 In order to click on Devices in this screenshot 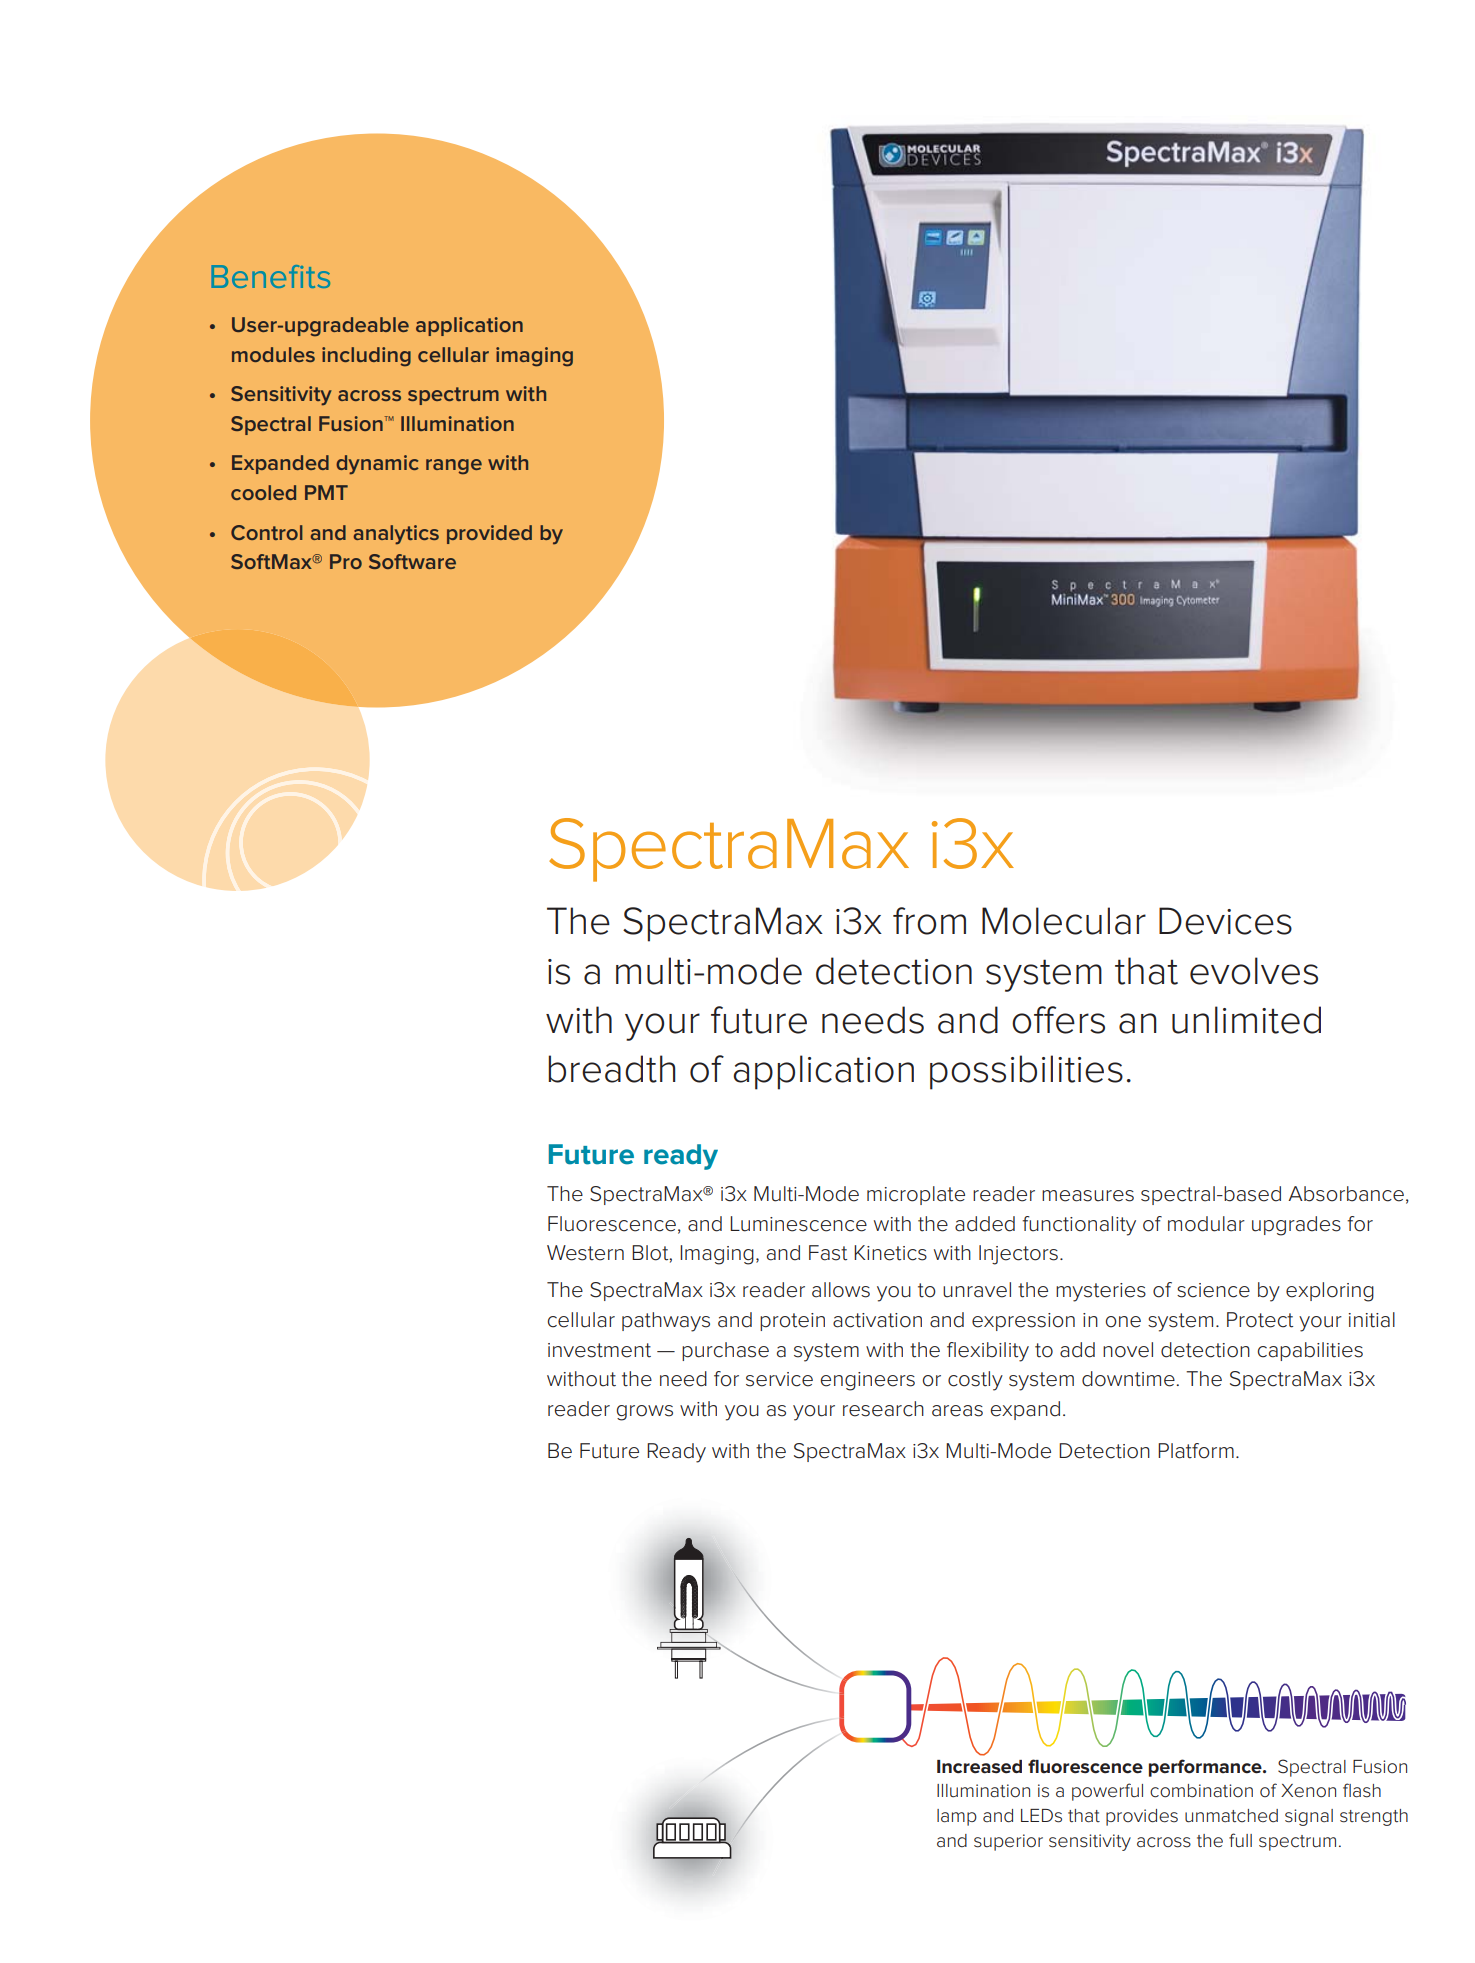, I will do `click(1225, 921)`.
